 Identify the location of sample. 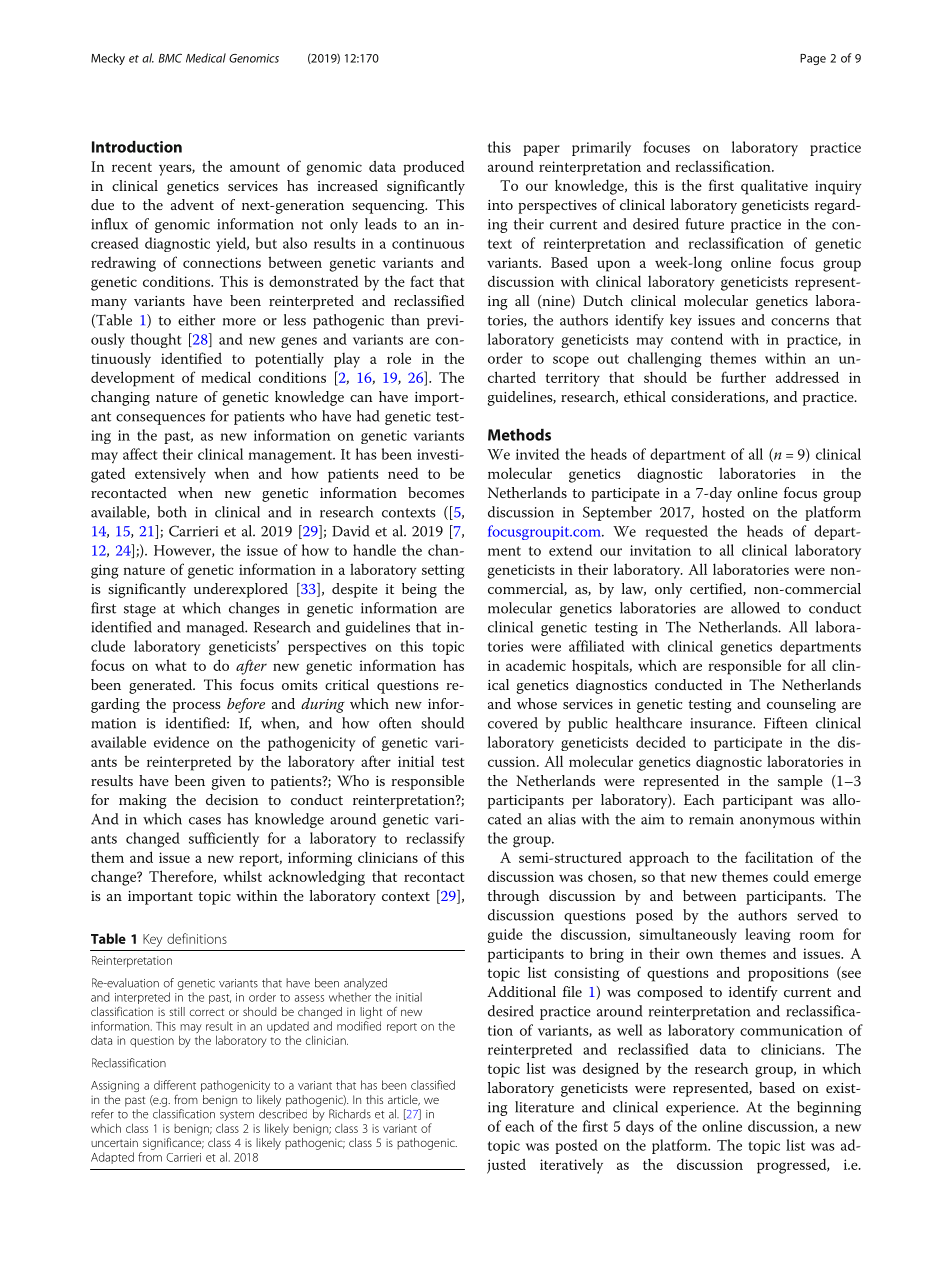
(800, 782).
